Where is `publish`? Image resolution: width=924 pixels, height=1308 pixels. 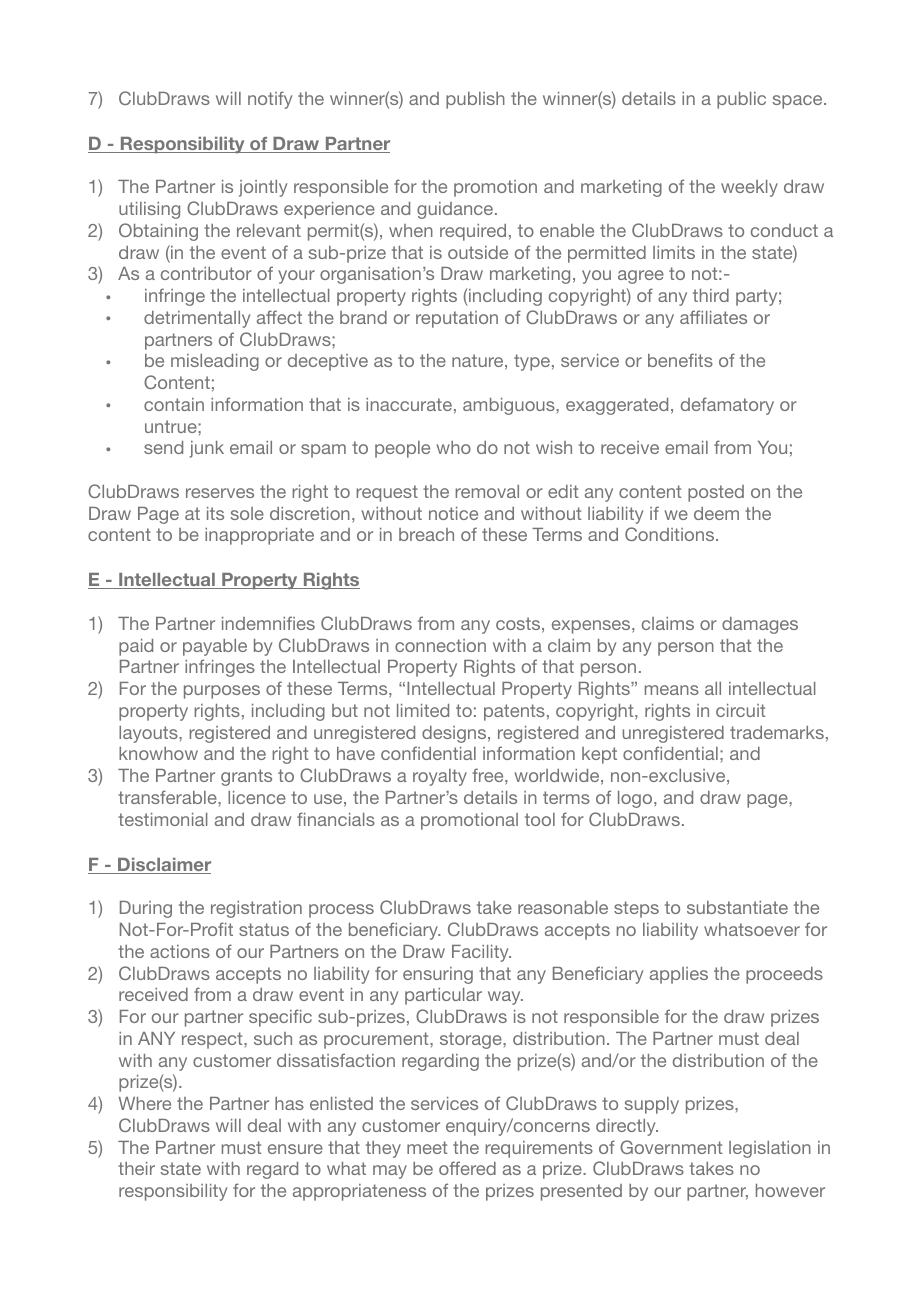 publish is located at coordinates (475, 100).
